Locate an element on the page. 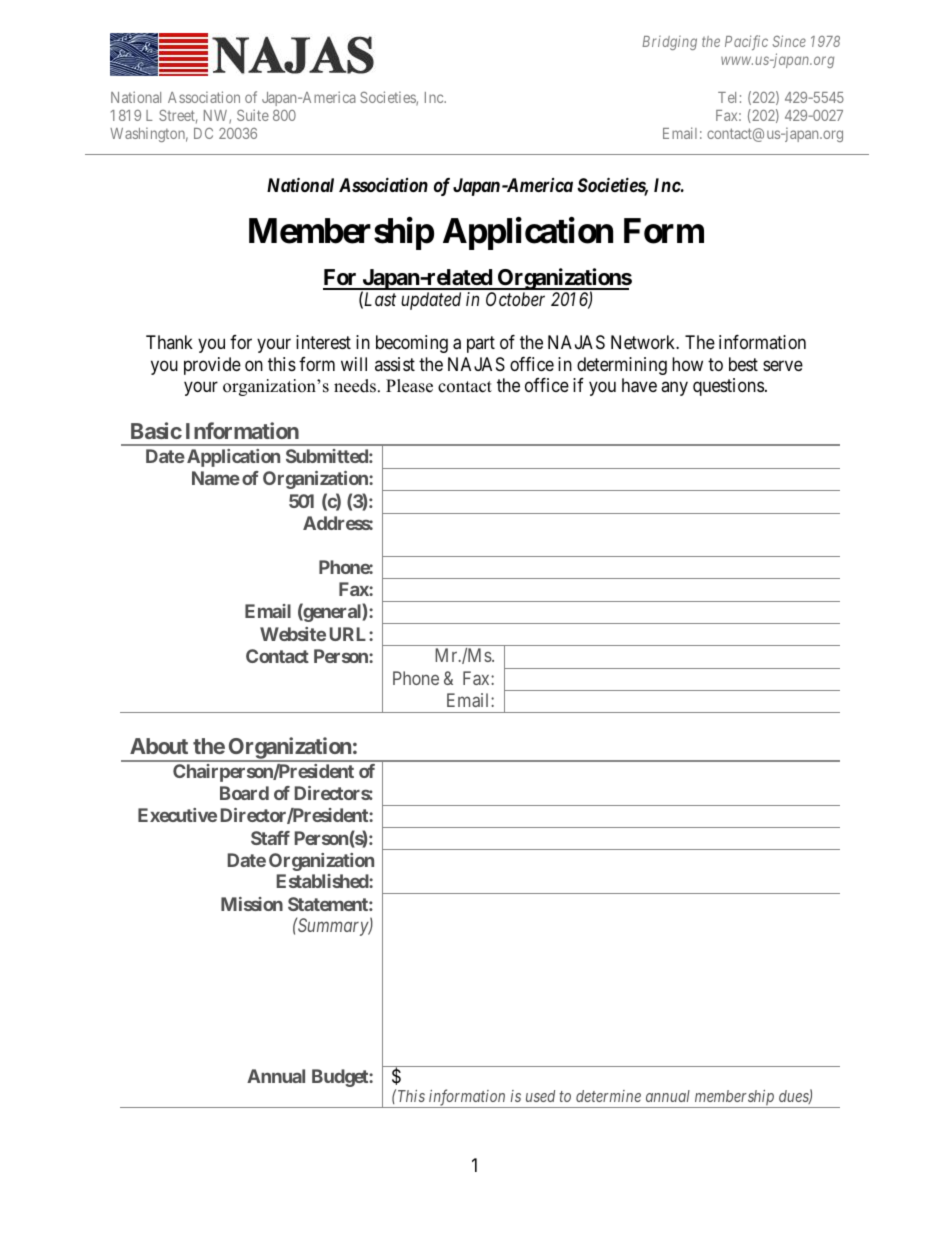  Pacific is located at coordinates (746, 42).
